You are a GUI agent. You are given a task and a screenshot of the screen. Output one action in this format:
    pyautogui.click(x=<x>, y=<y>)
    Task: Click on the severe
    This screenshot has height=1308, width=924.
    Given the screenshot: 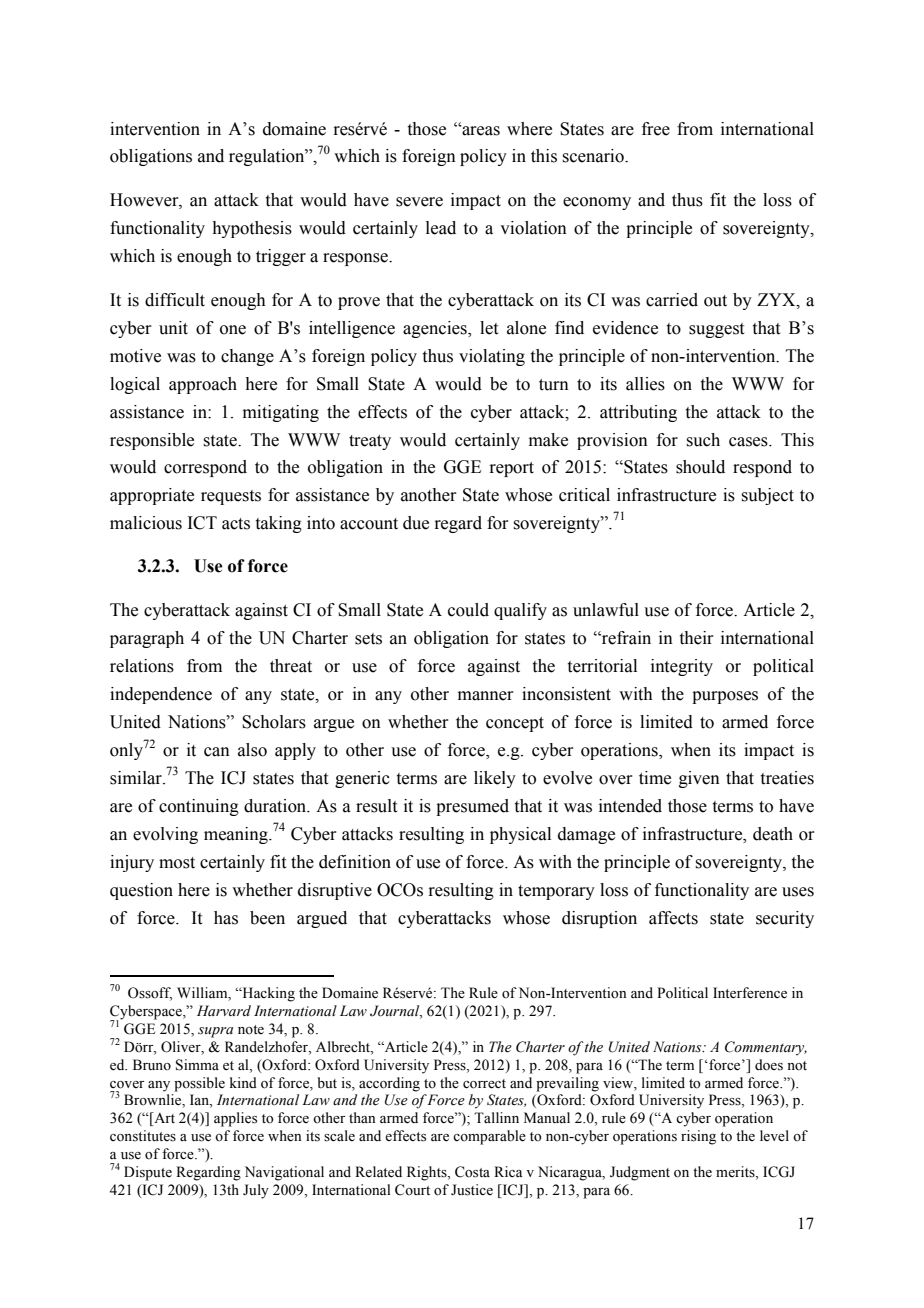 What is the action you would take?
    pyautogui.click(x=419, y=202)
